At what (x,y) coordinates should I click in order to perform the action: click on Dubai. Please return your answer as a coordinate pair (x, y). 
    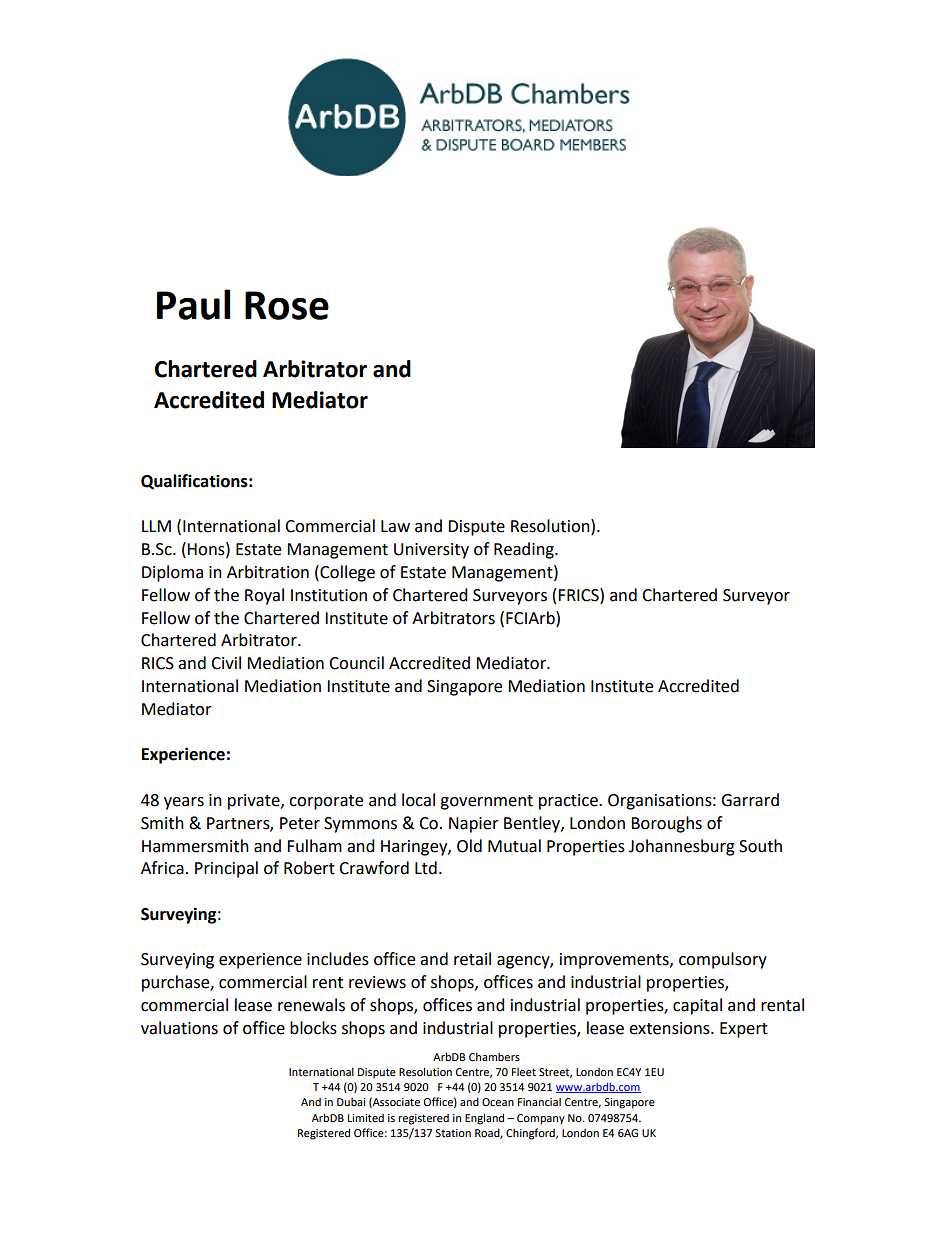
    Looking at the image, I should click on (351, 1102).
